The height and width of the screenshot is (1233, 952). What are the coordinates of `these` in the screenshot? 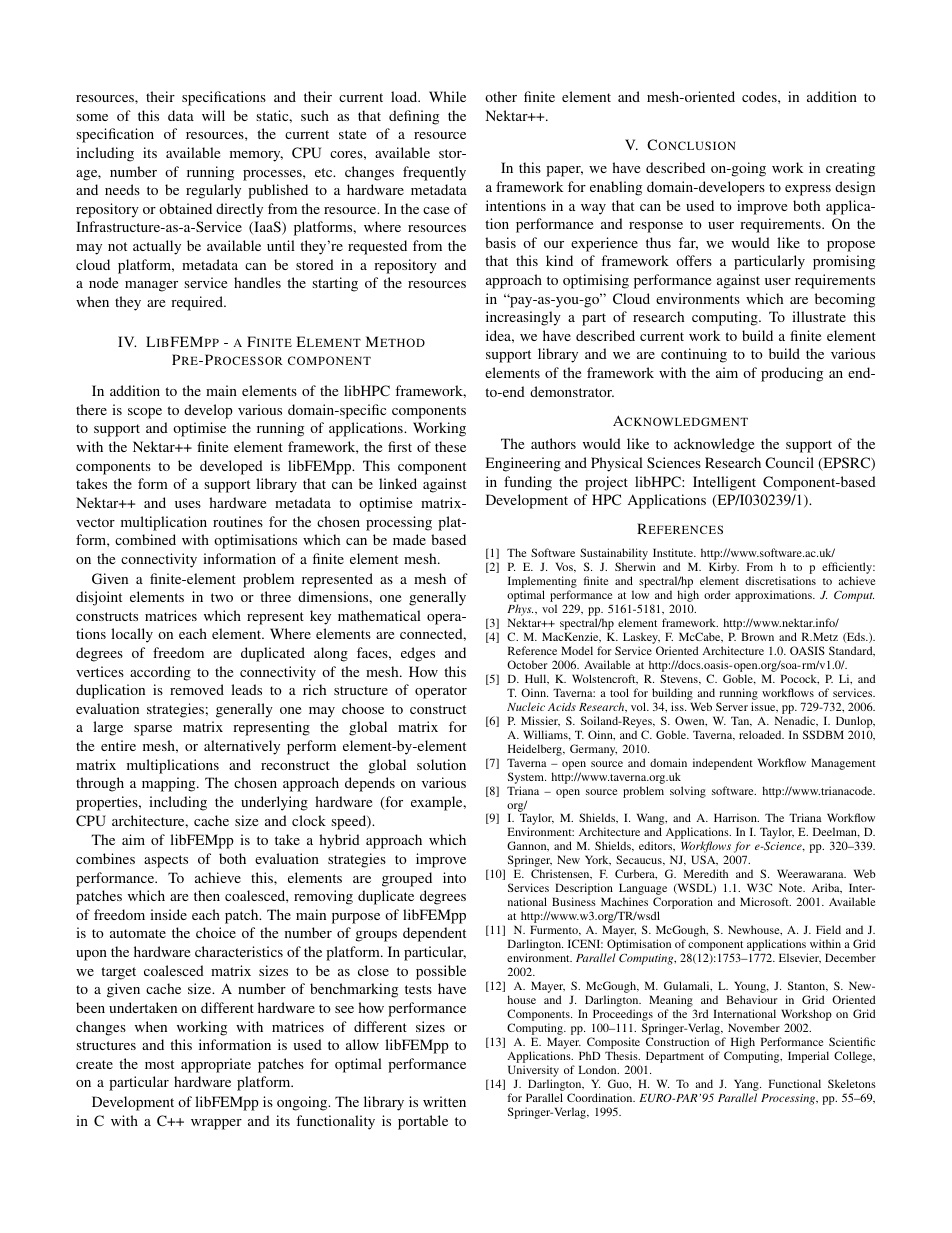 It's located at (450, 446).
